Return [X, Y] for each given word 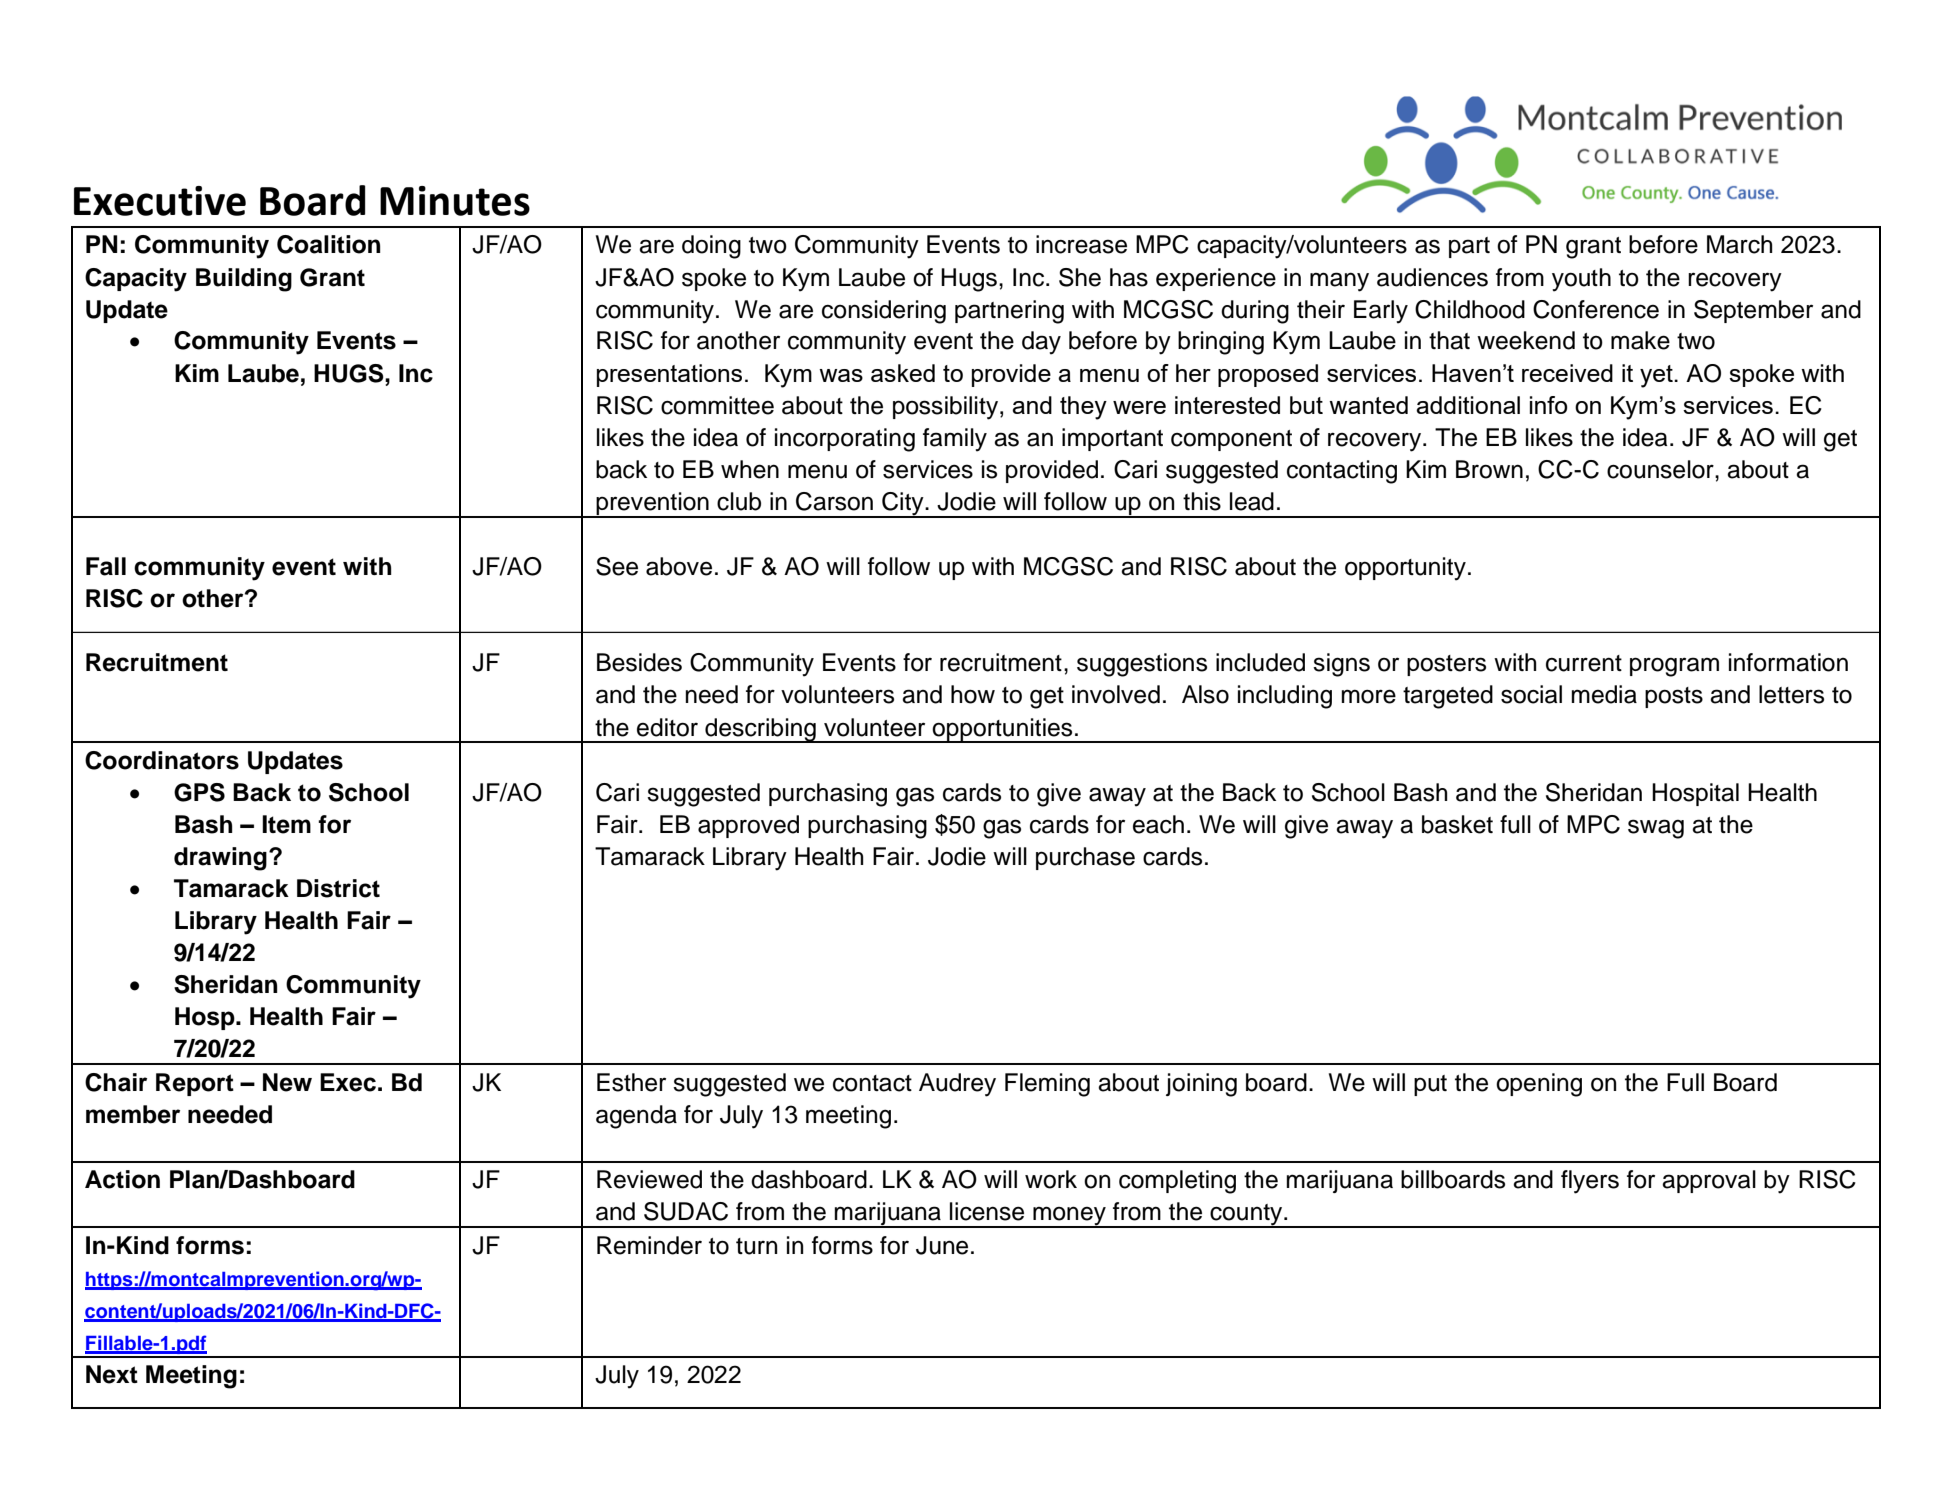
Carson [834, 501]
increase [1081, 244]
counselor [1661, 469]
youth [1581, 280]
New [287, 1082]
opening [1539, 1085]
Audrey [957, 1085]
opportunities [1003, 730]
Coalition [329, 244]
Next [112, 1374]
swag [1656, 829]
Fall [106, 566]
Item [286, 824]
